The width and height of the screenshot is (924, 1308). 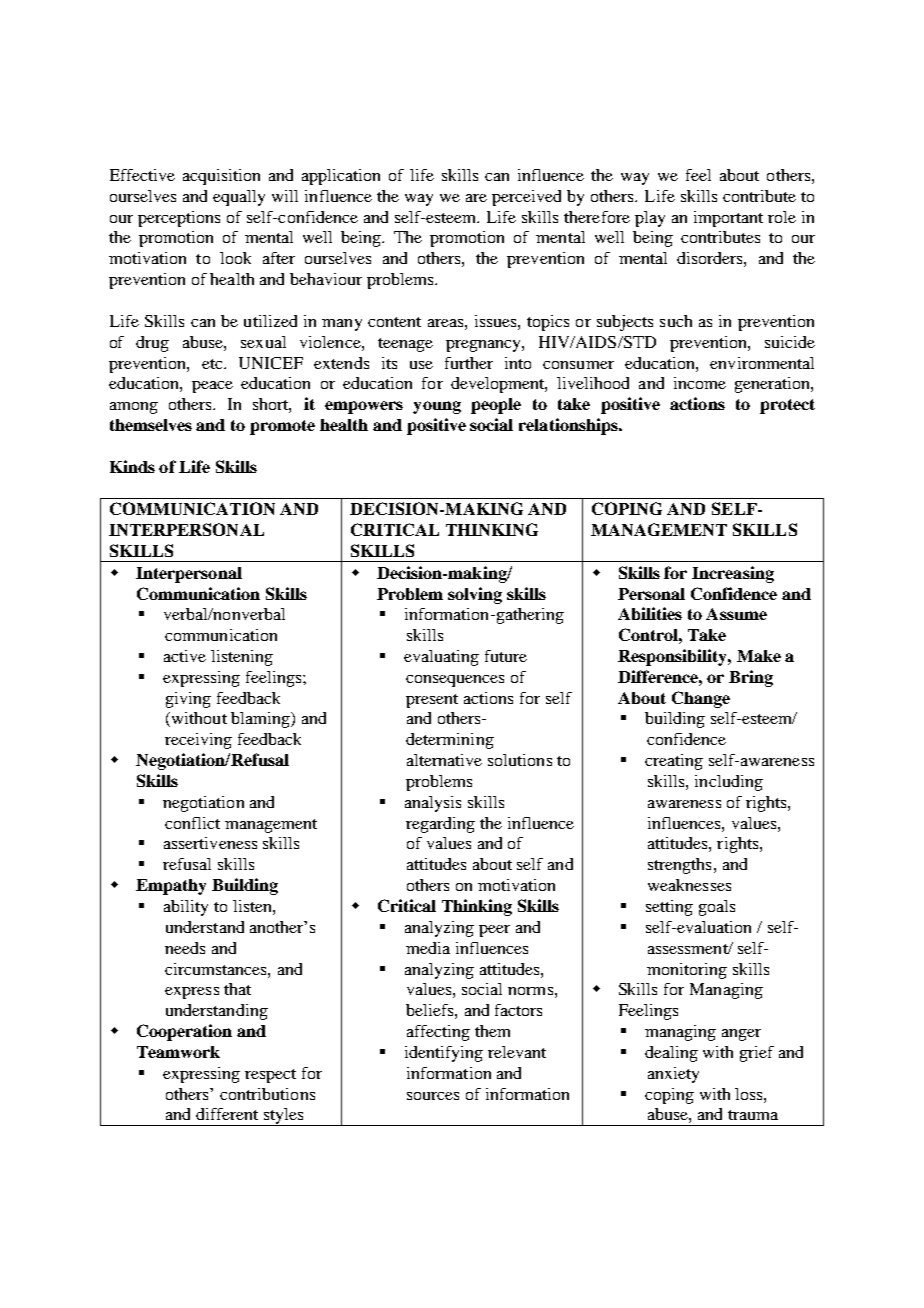 What do you see at coordinates (526, 198) in the screenshot?
I see `perceived` at bounding box center [526, 198].
